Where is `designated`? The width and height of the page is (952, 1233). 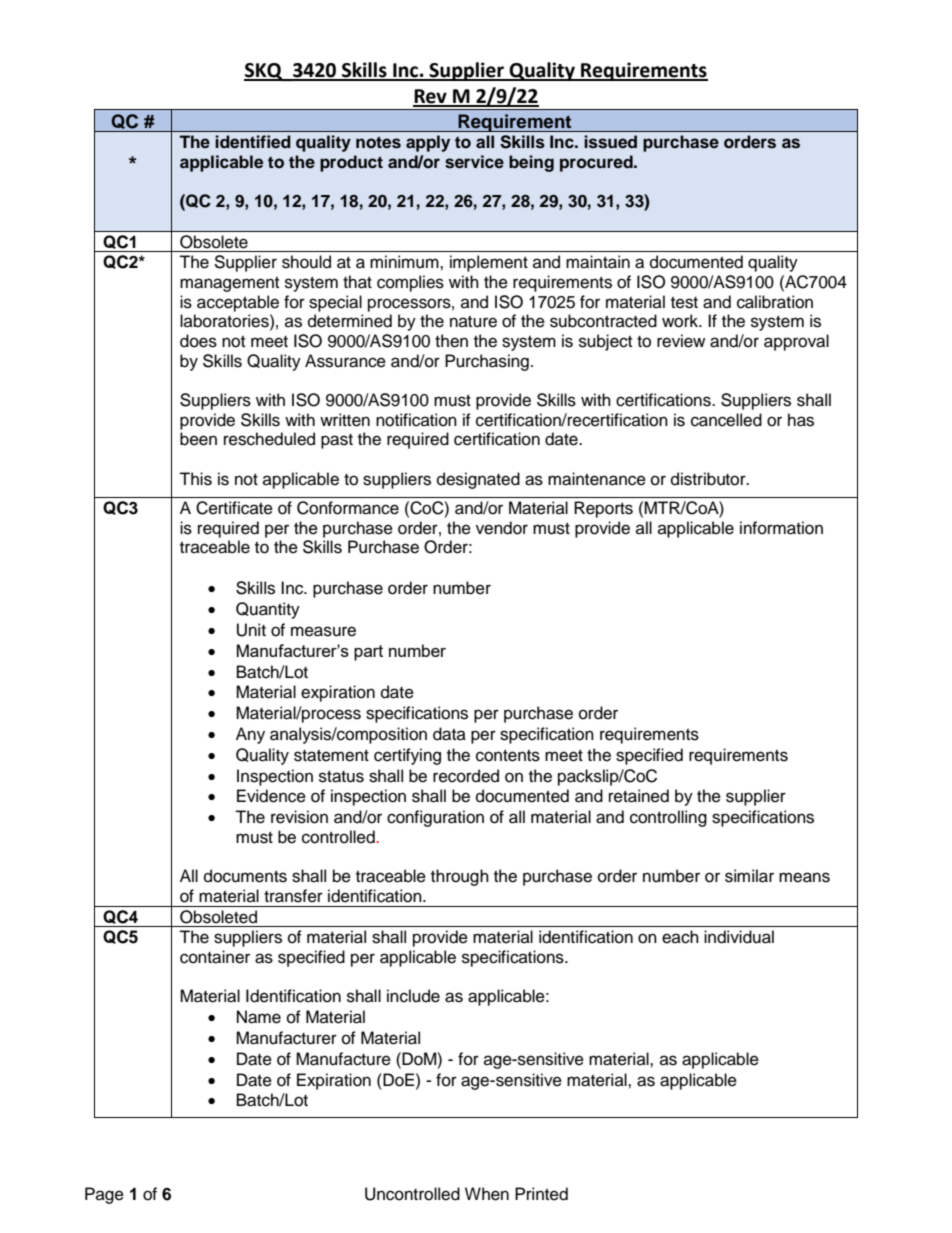
designated is located at coordinates (478, 480).
